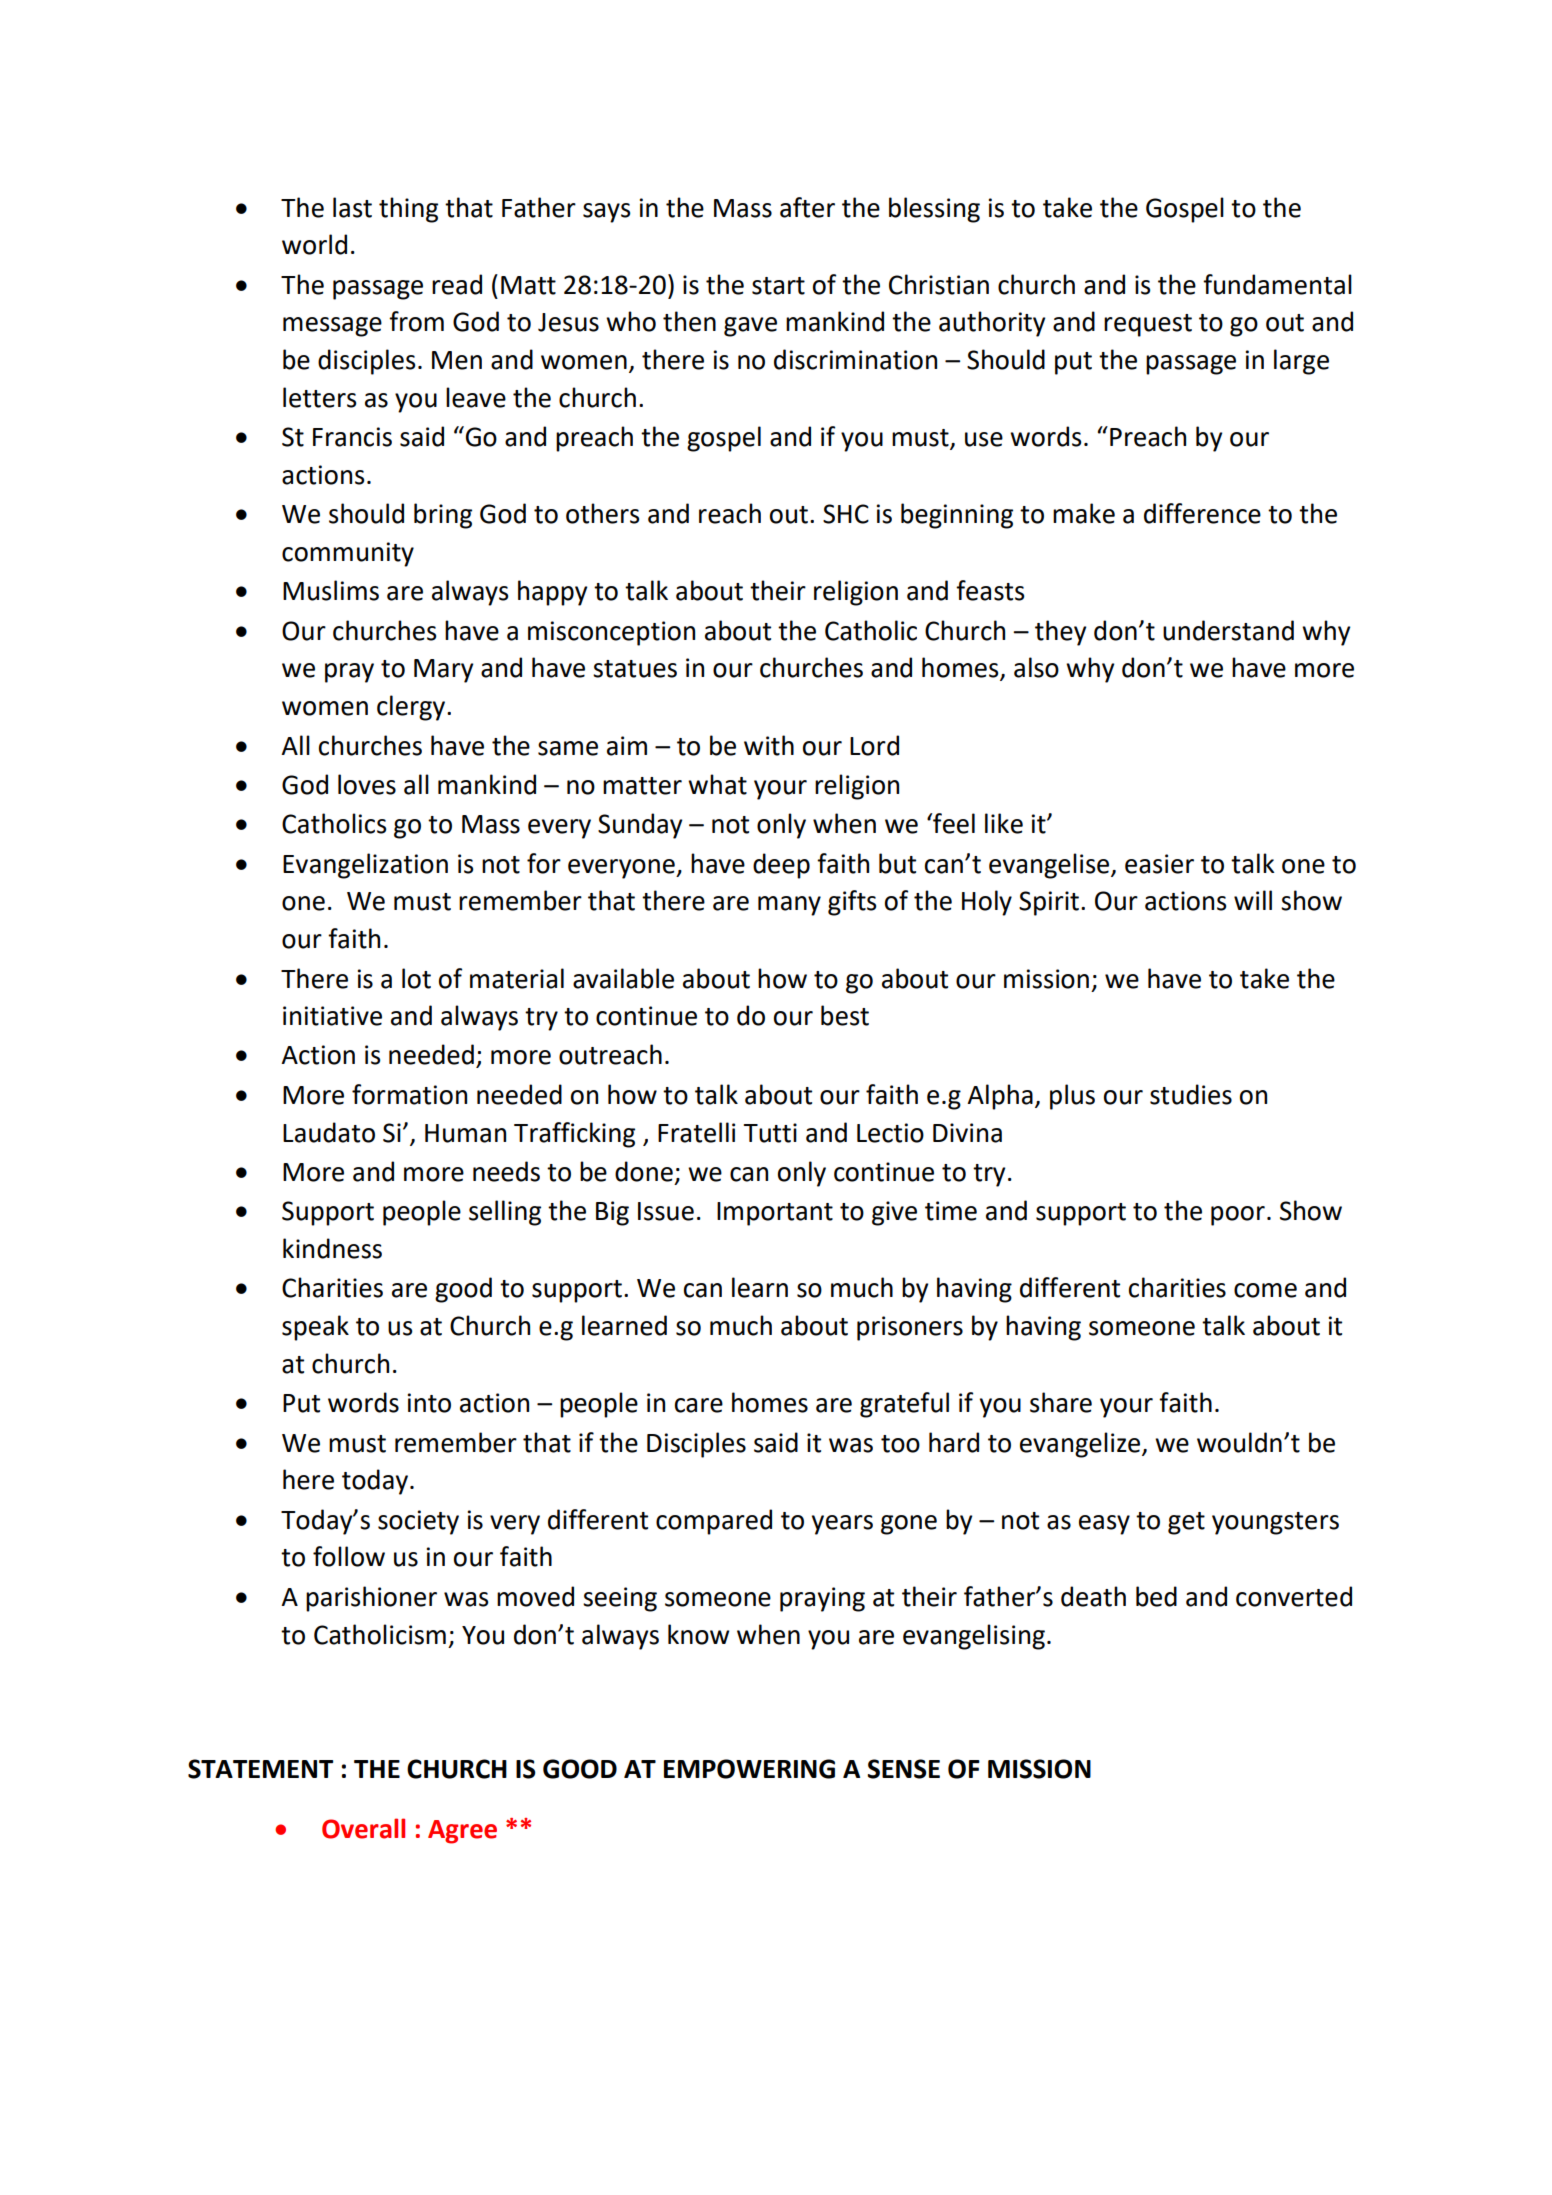  Describe the element at coordinates (363, 1828) in the screenshot. I see `Overall` at that location.
